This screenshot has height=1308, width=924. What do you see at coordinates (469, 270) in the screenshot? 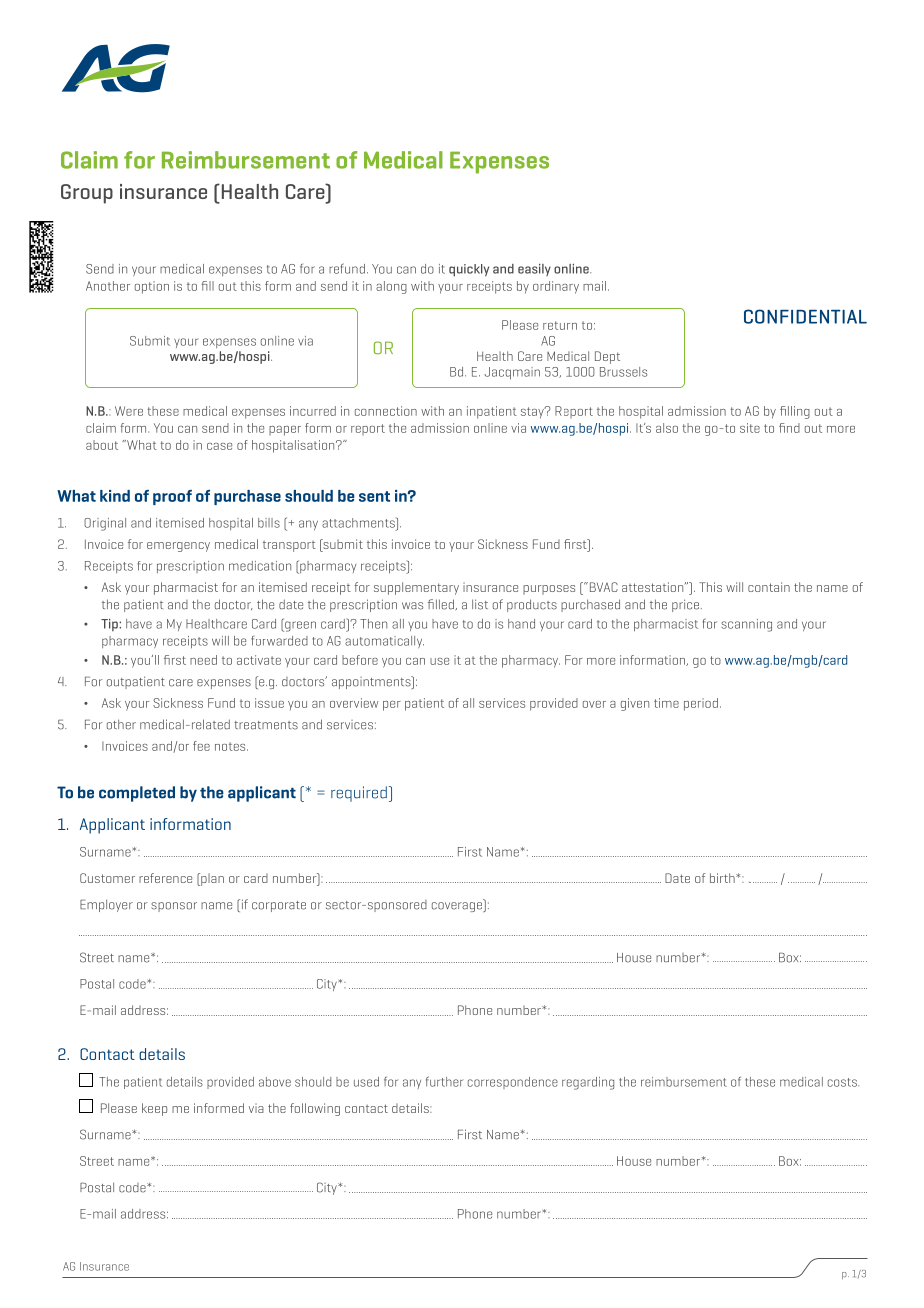
I see `quickly` at bounding box center [469, 270].
